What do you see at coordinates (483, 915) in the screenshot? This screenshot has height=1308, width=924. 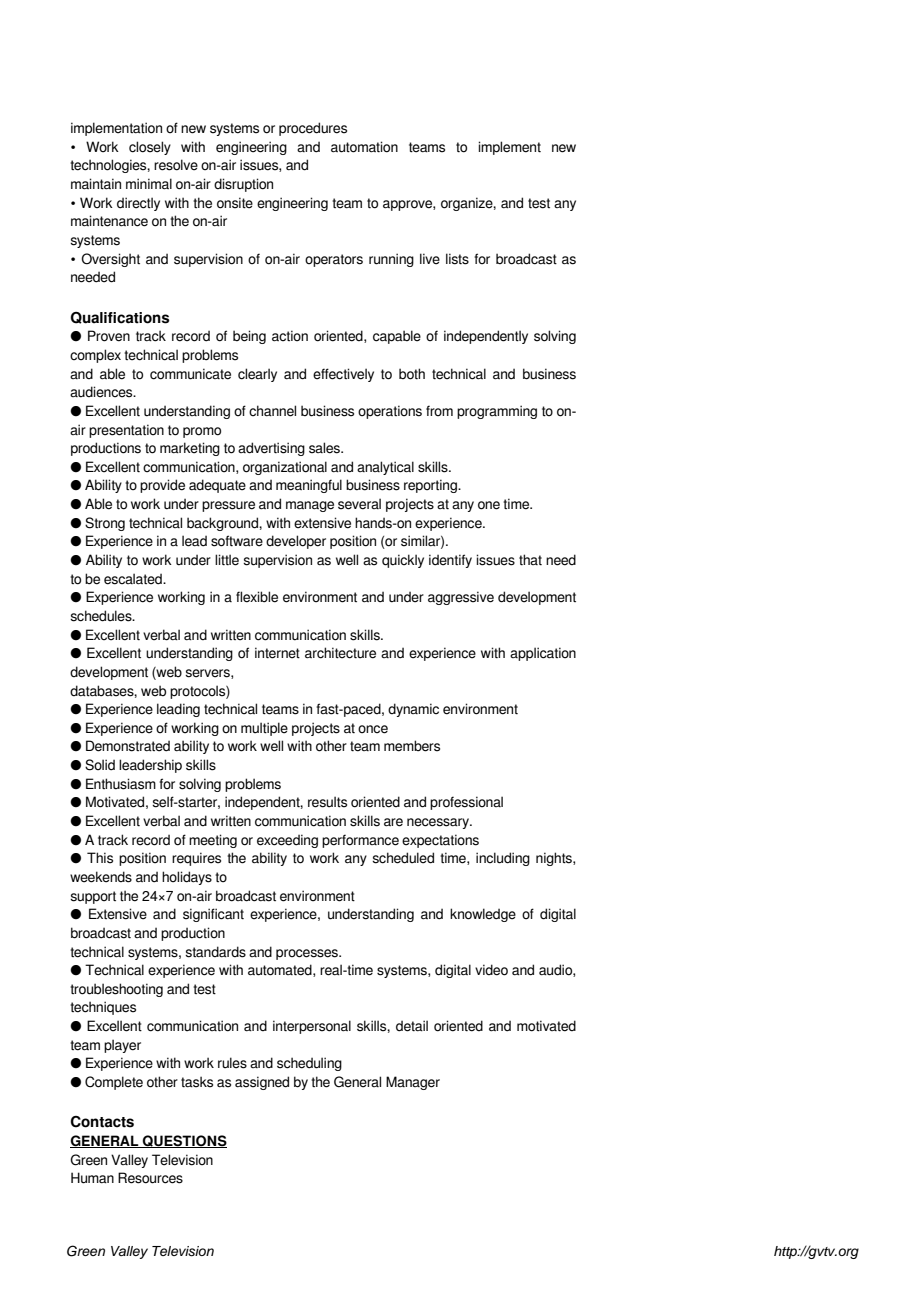 I see `knowledge` at bounding box center [483, 915].
